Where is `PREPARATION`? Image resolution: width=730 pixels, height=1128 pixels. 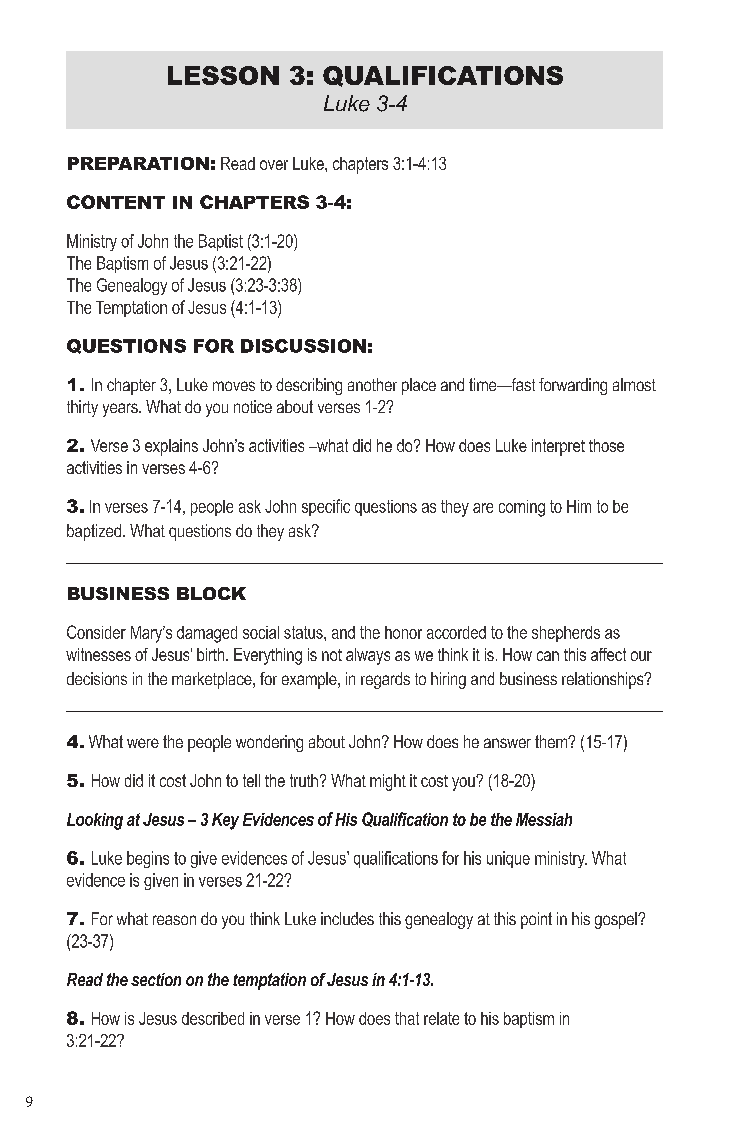
PREPARATION is located at coordinates (138, 163).
